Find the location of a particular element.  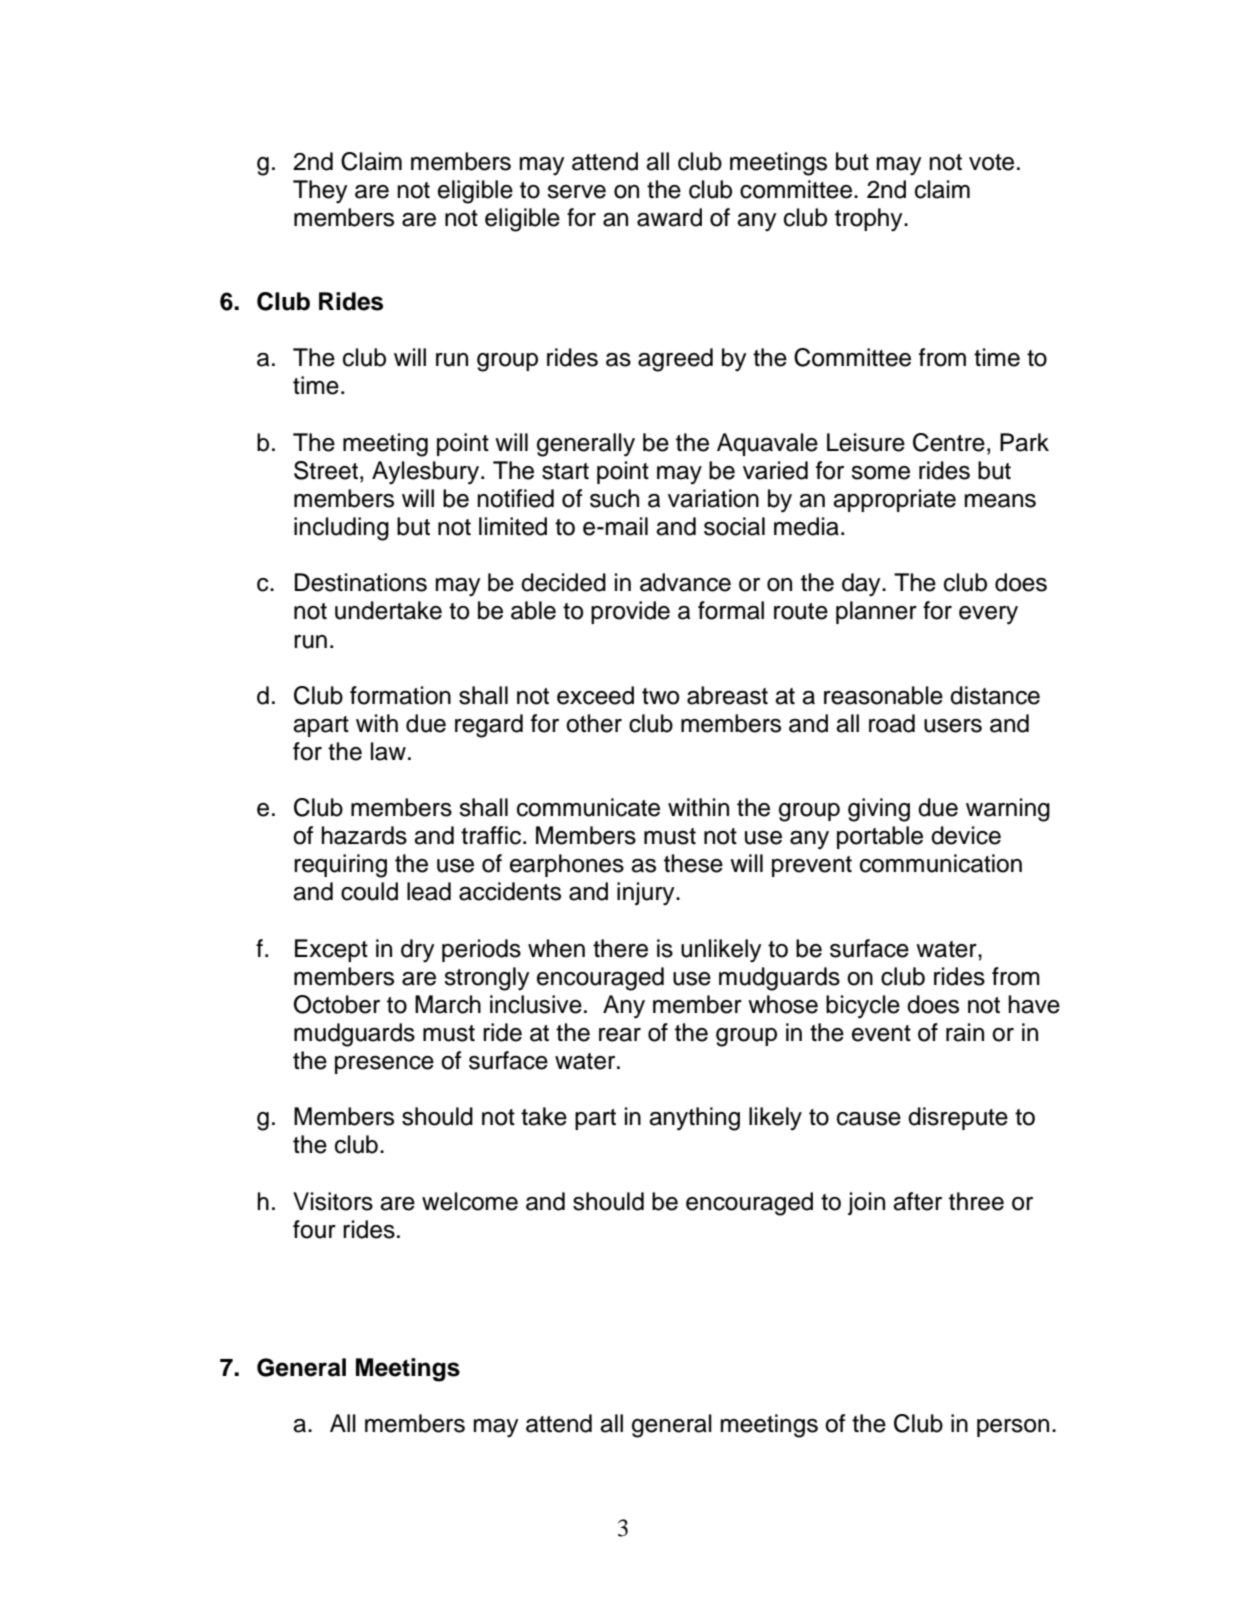

award is located at coordinates (669, 217).
